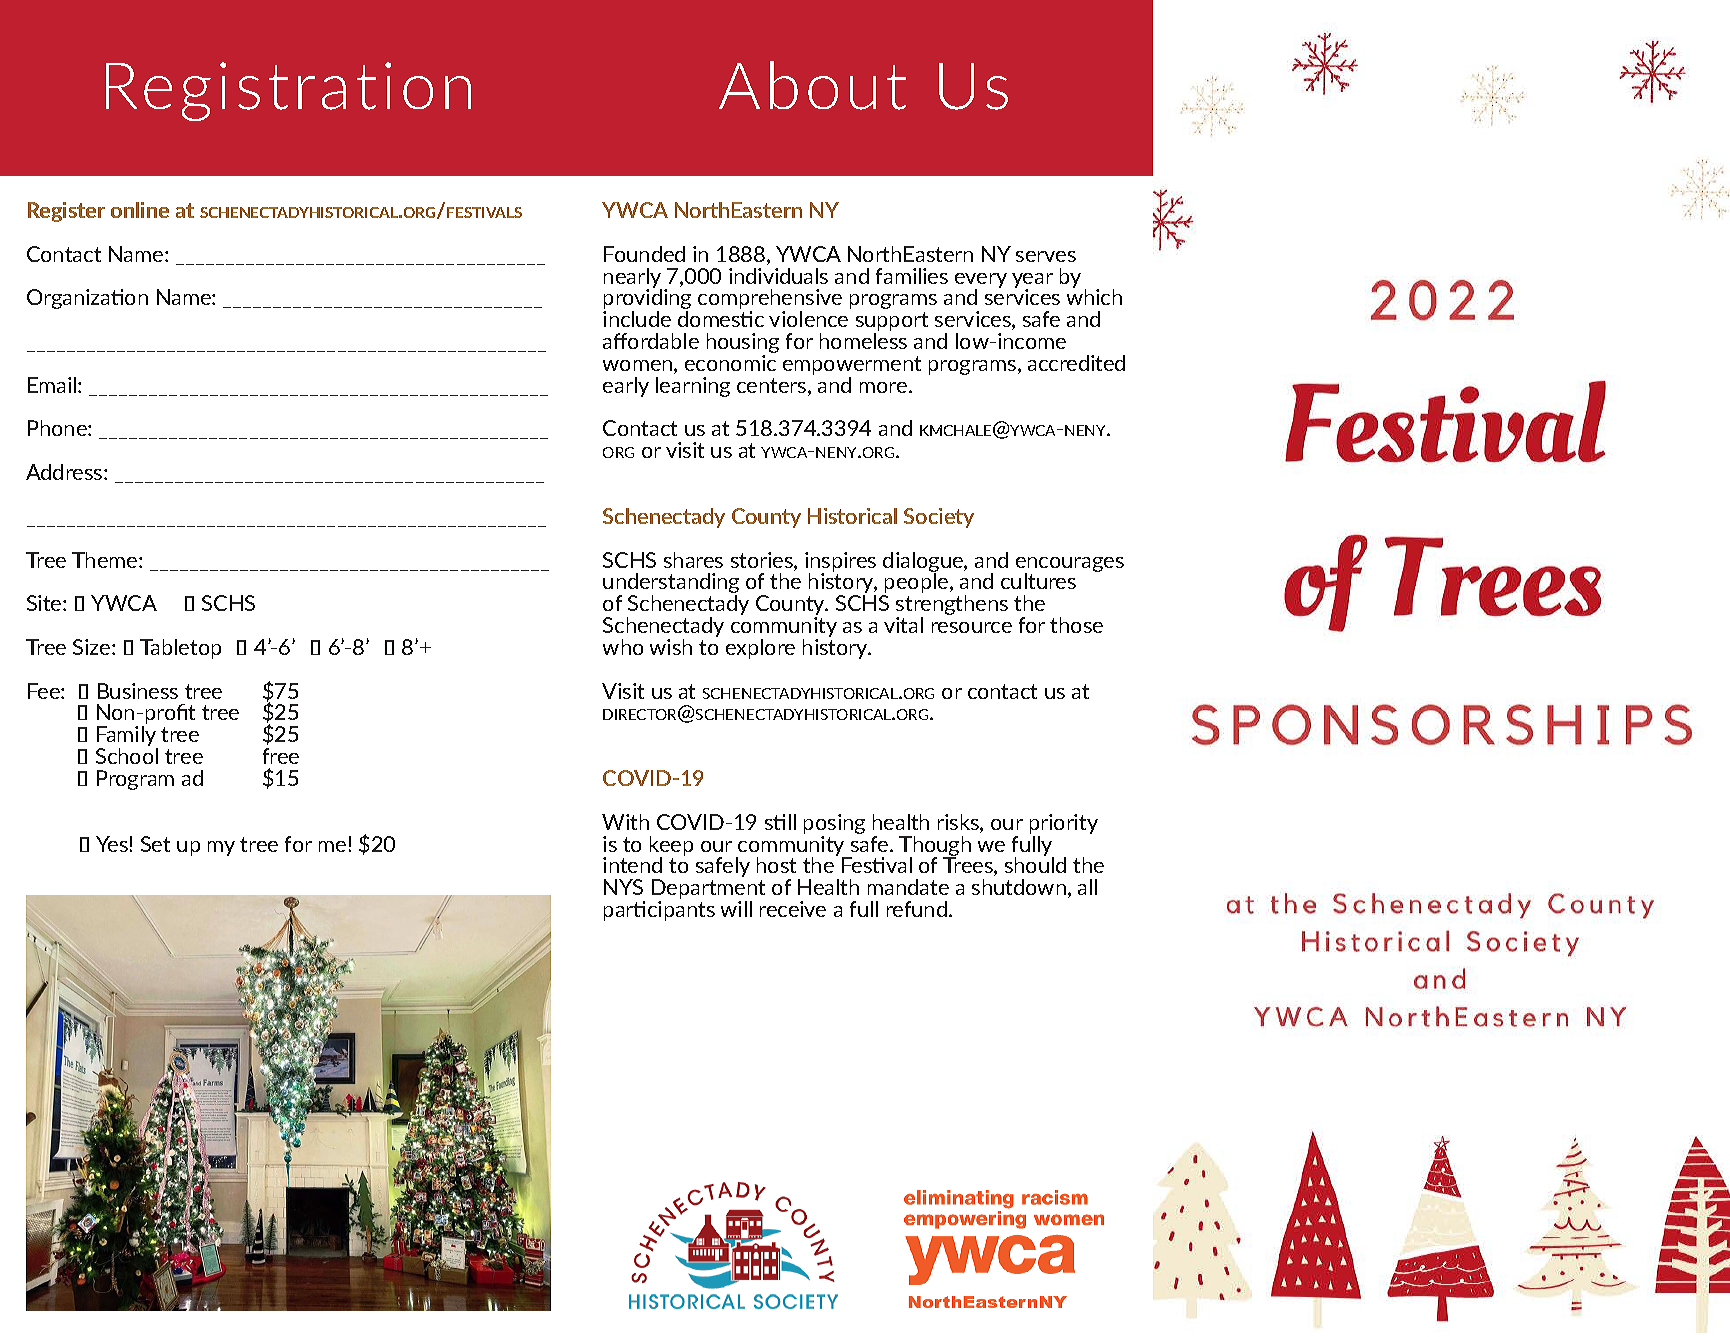 The width and height of the page is (1730, 1337). I want to click on Society, so click(939, 518).
